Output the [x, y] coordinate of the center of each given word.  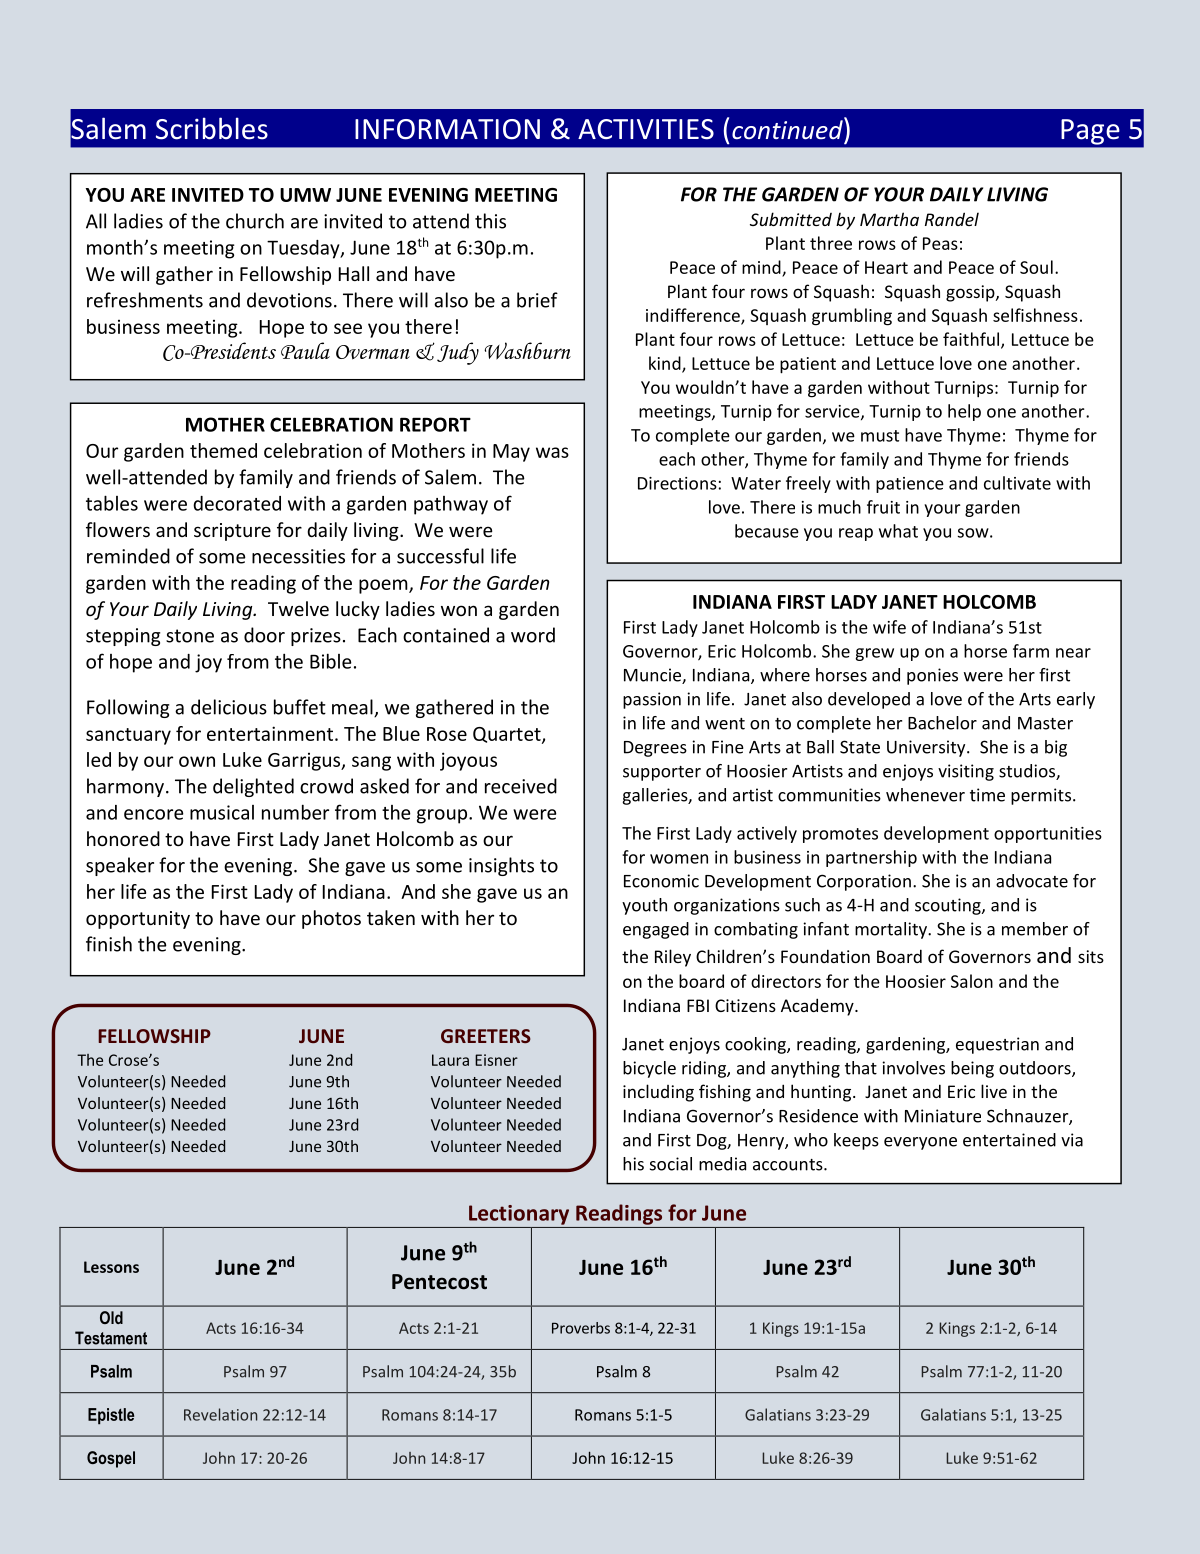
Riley [673, 958]
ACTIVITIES [646, 129]
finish [109, 944]
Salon [972, 981]
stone [190, 636]
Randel [952, 219]
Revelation [220, 1414]
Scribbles [212, 128]
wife [889, 627]
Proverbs [581, 1328]
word [533, 635]
